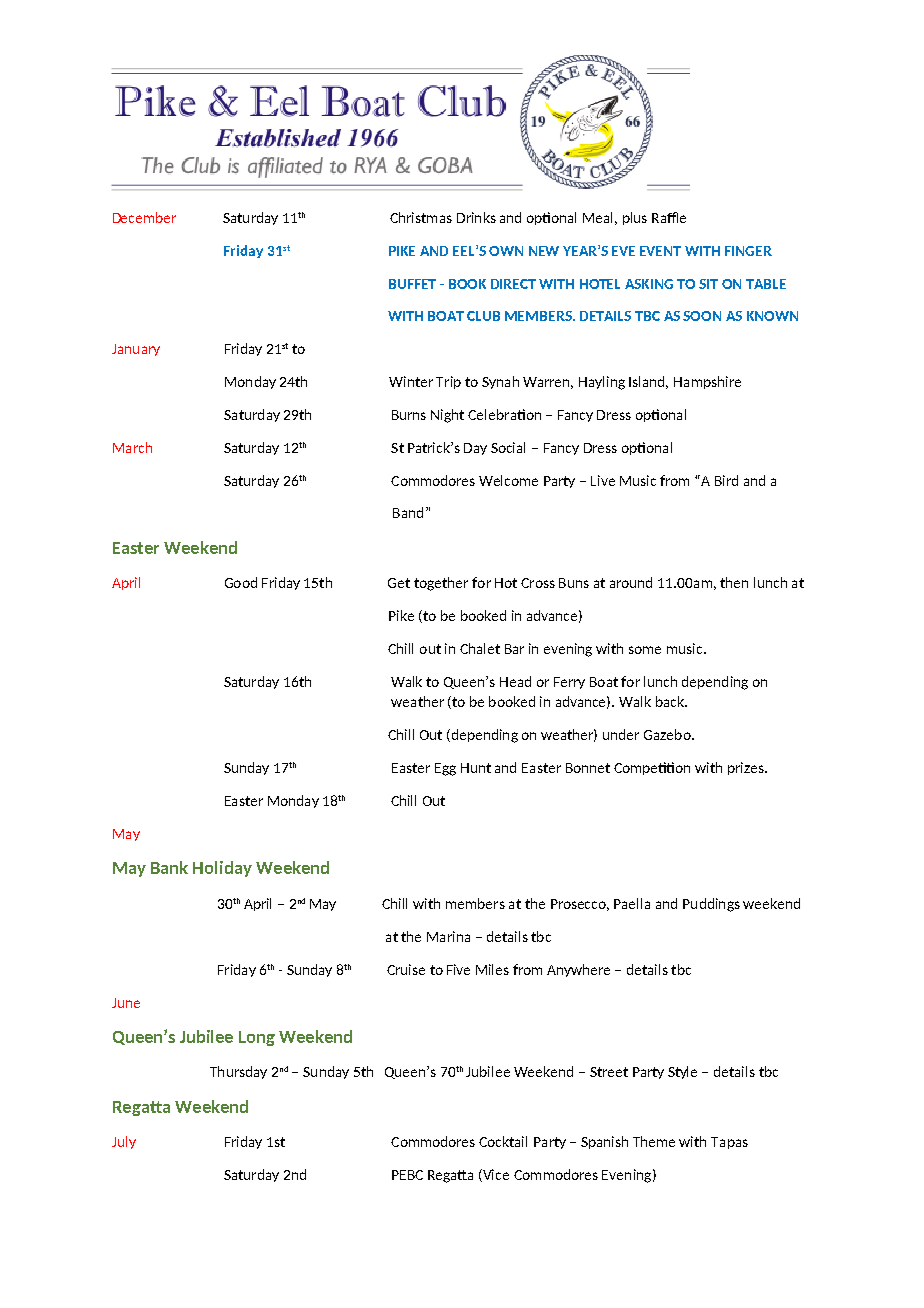 This screenshot has height=1308, width=924. Describe the element at coordinates (671, 701) in the screenshot. I see `back` at that location.
